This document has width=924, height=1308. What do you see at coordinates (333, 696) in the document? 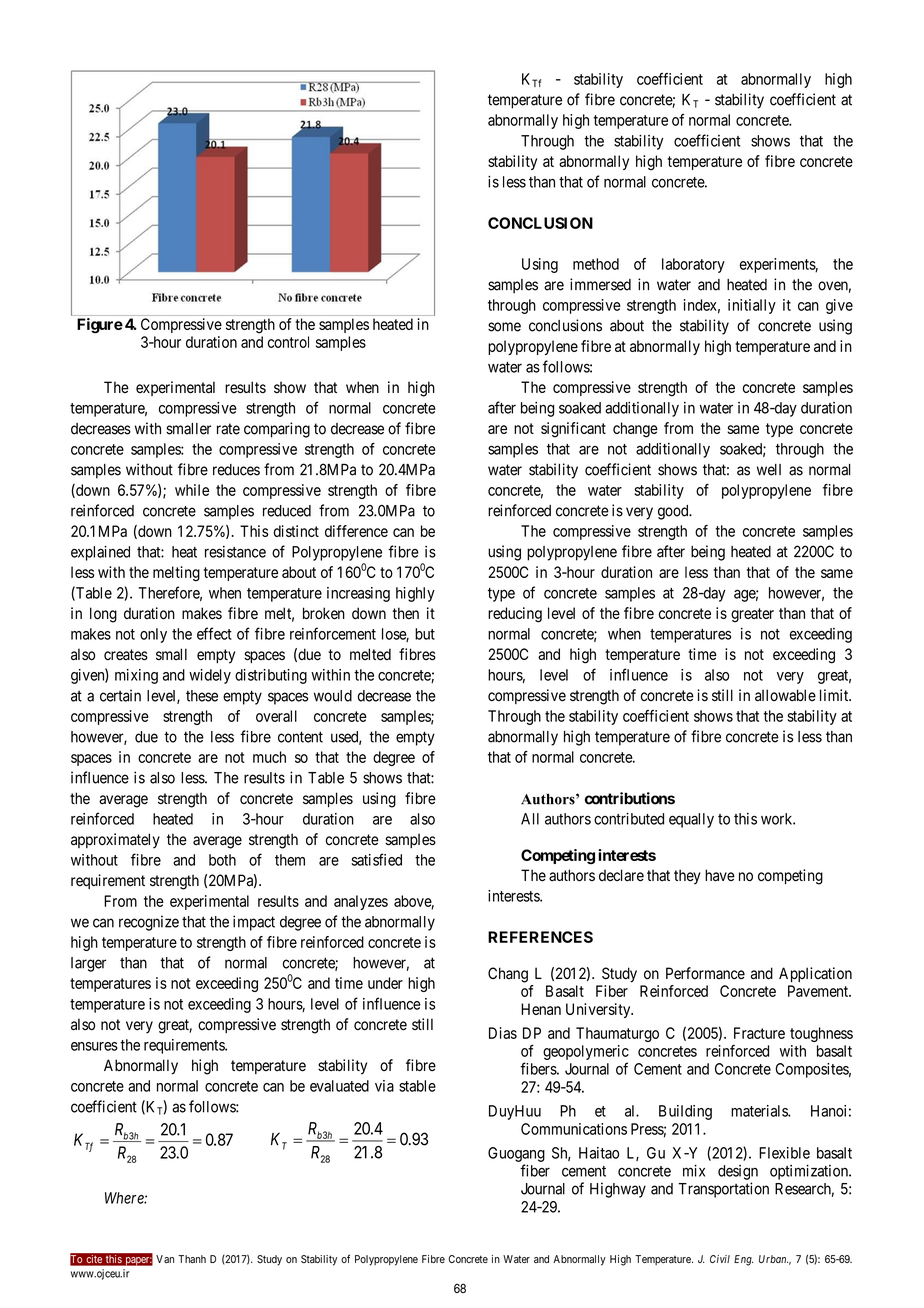
I see `would` at bounding box center [333, 696].
